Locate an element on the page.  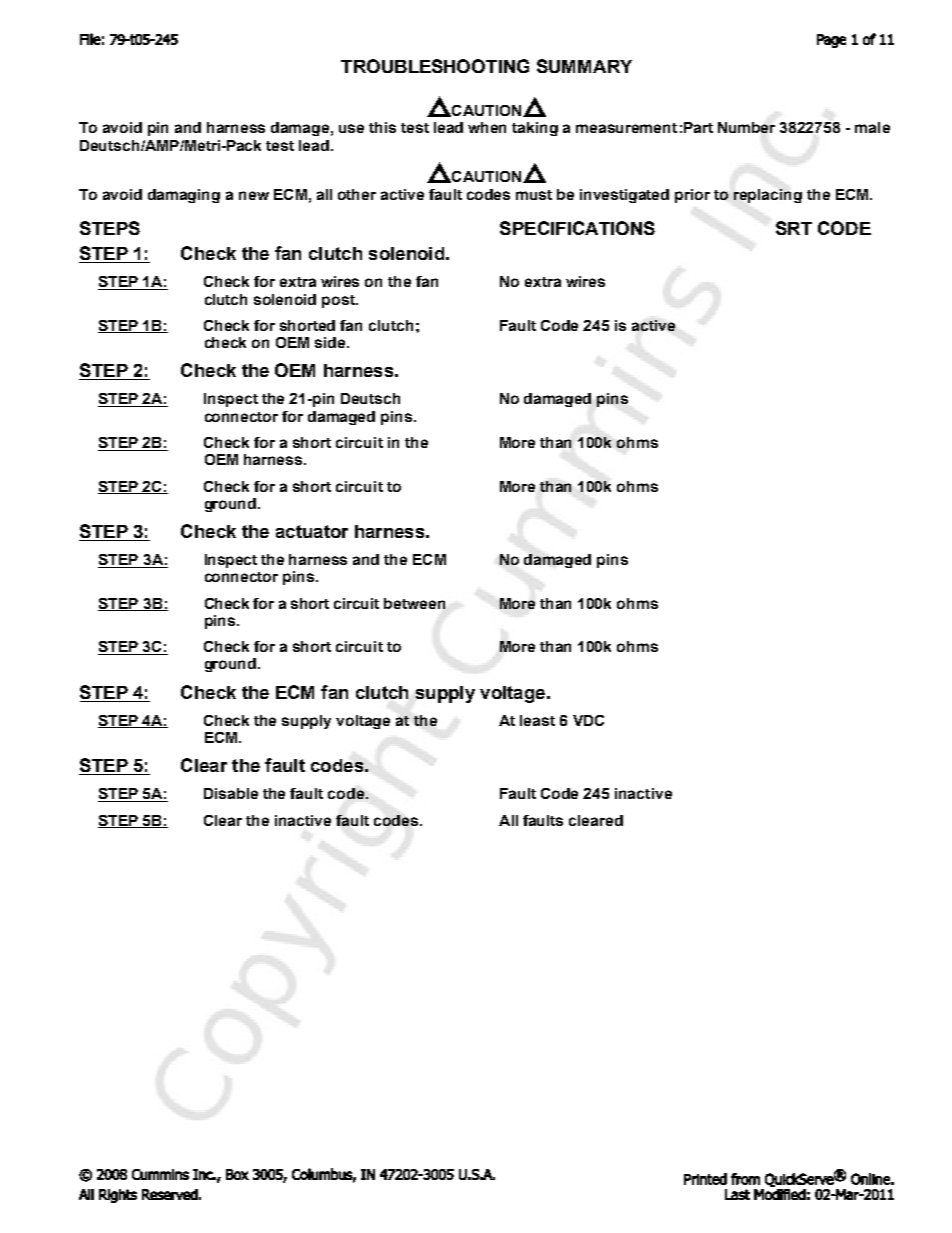
from is located at coordinates (745, 1179).
